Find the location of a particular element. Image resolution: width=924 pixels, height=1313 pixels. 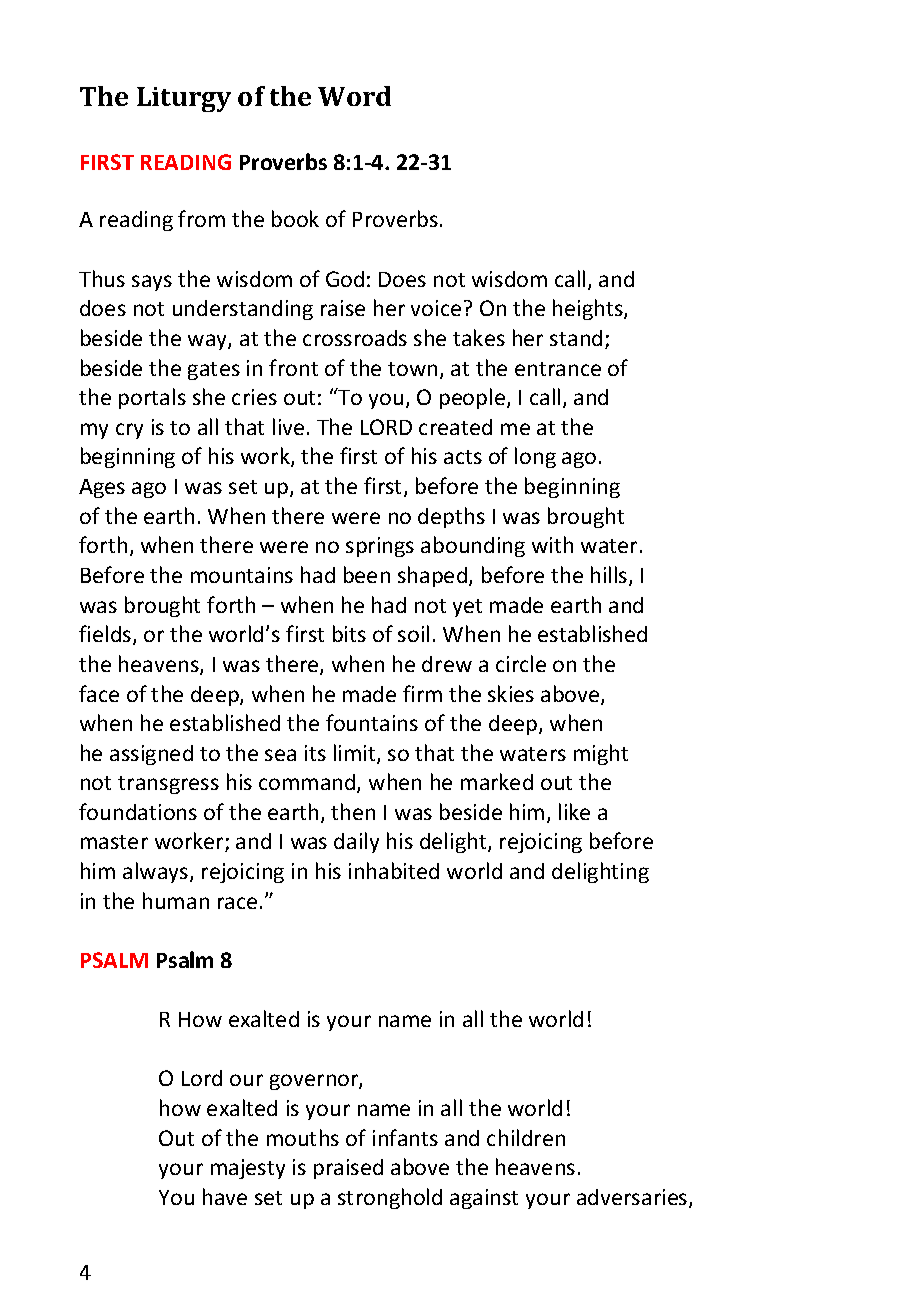

stronghold is located at coordinates (390, 1198).
